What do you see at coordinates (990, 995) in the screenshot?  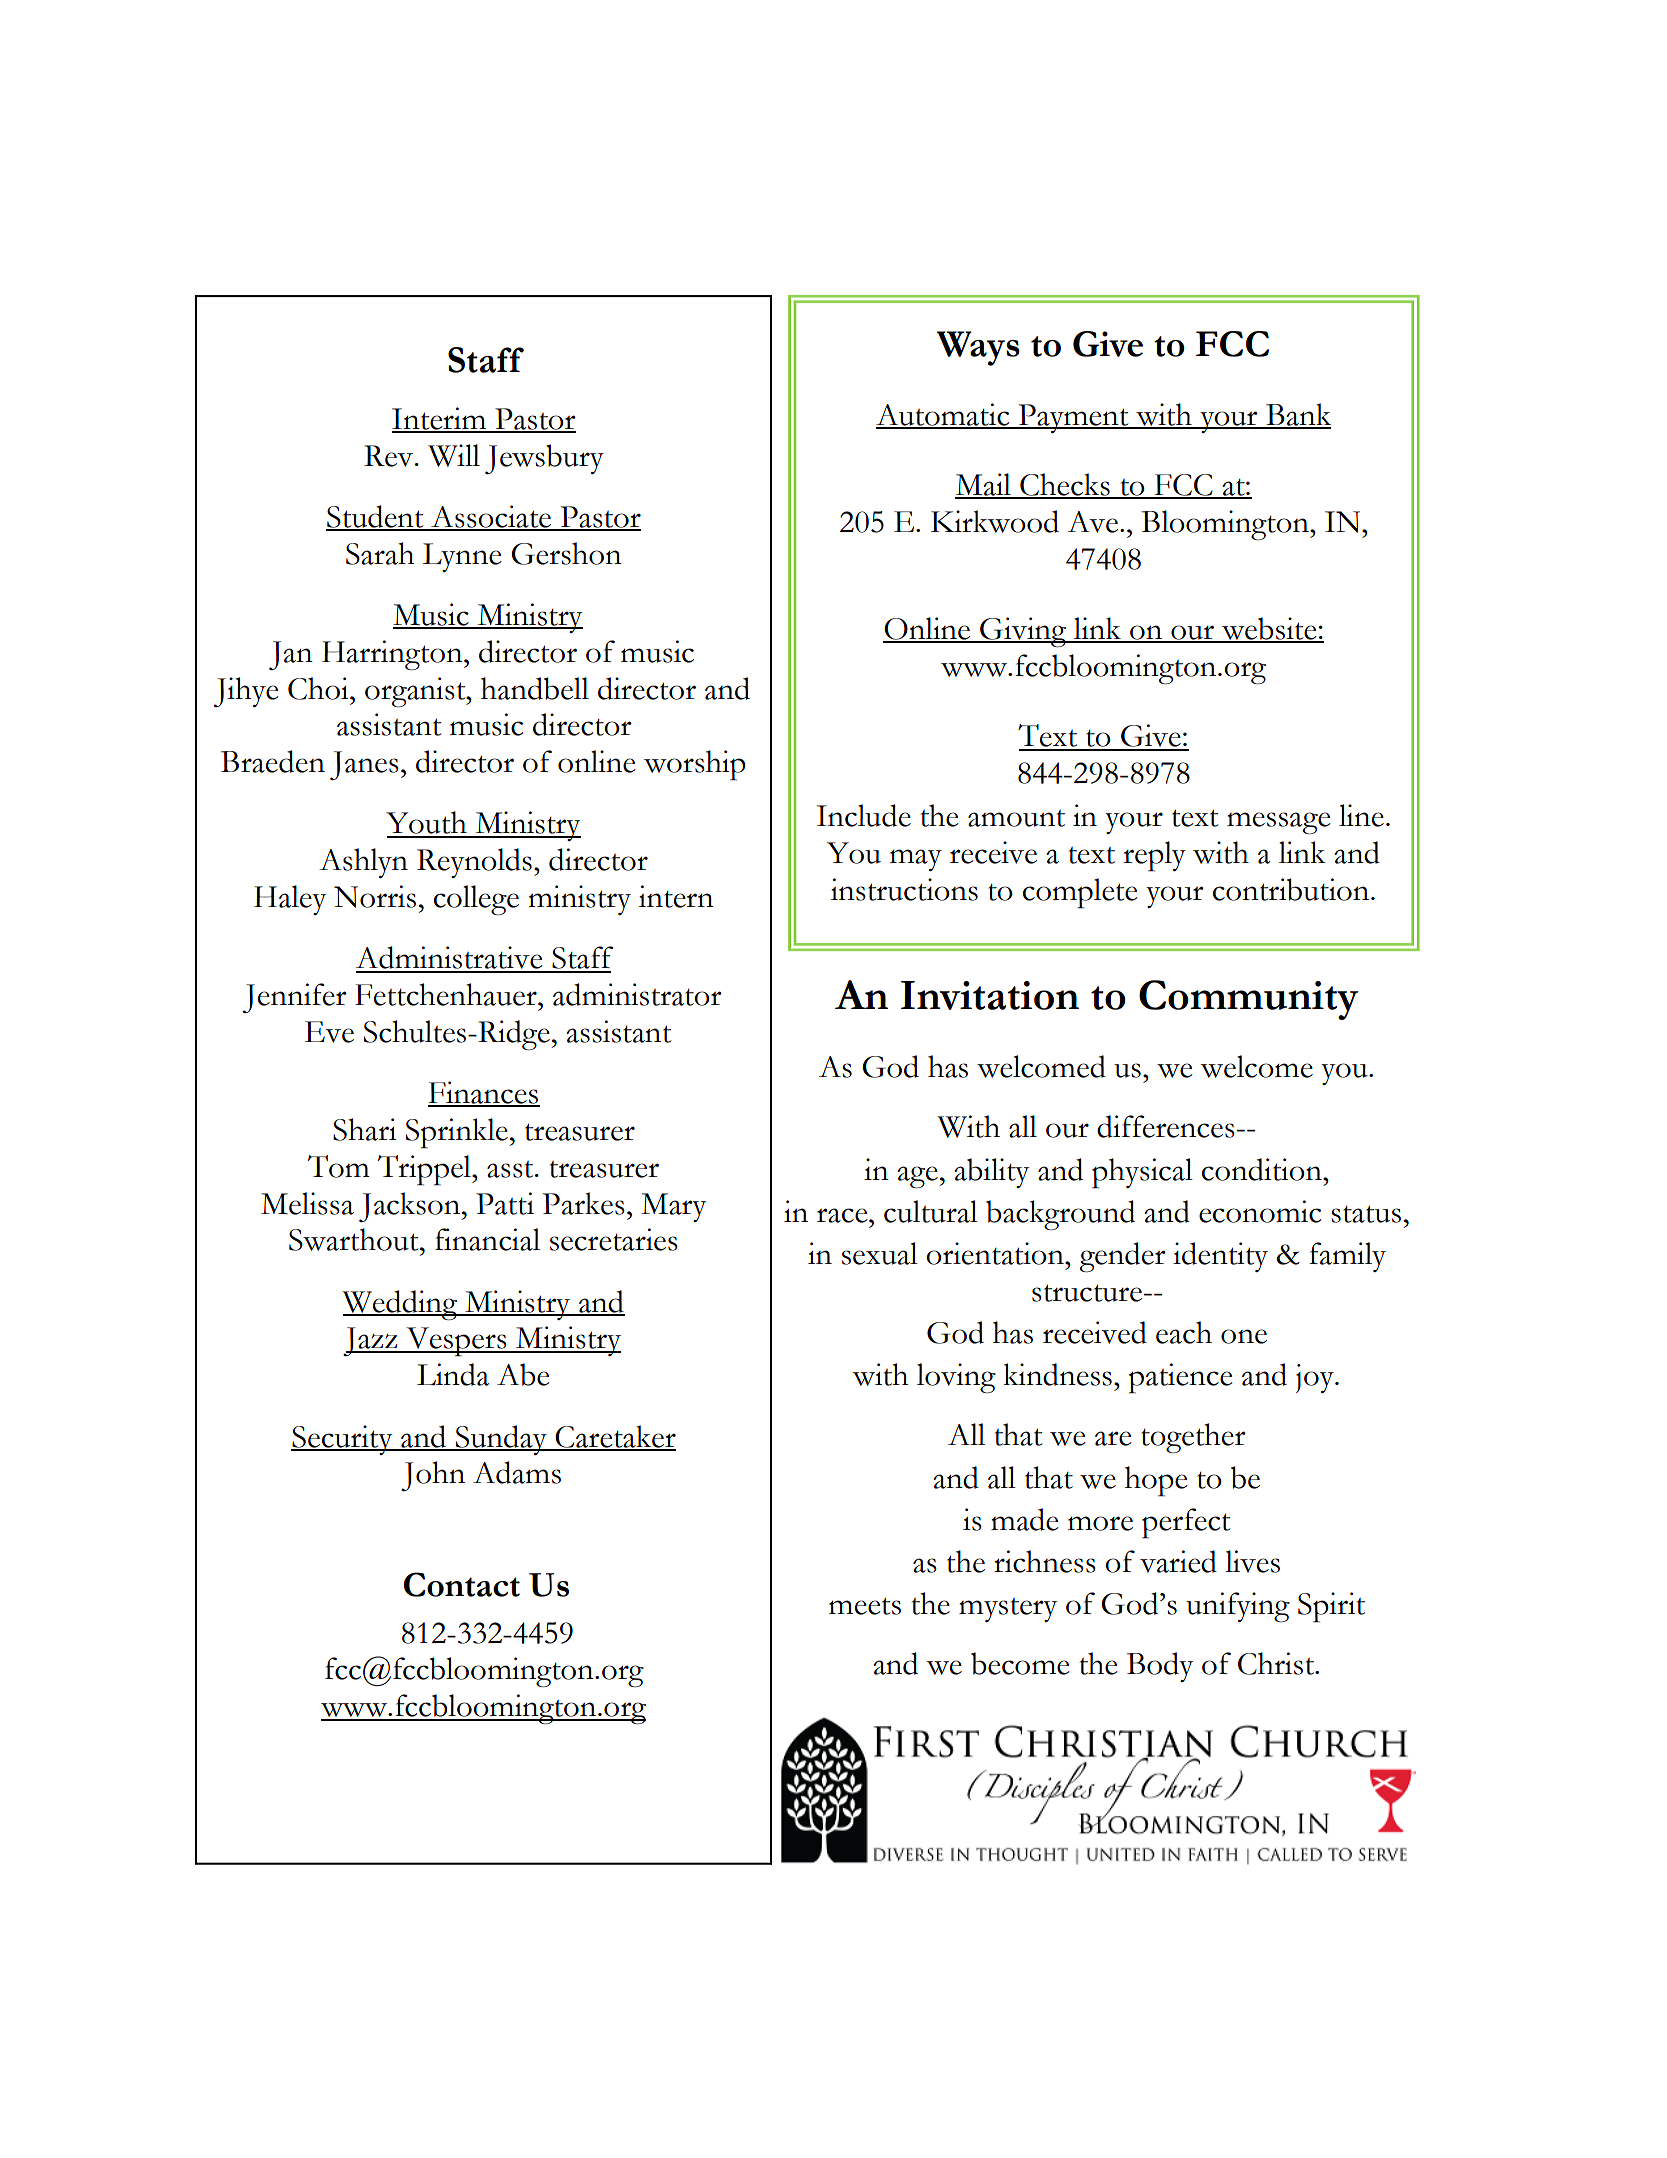 I see `Invitation` at bounding box center [990, 995].
